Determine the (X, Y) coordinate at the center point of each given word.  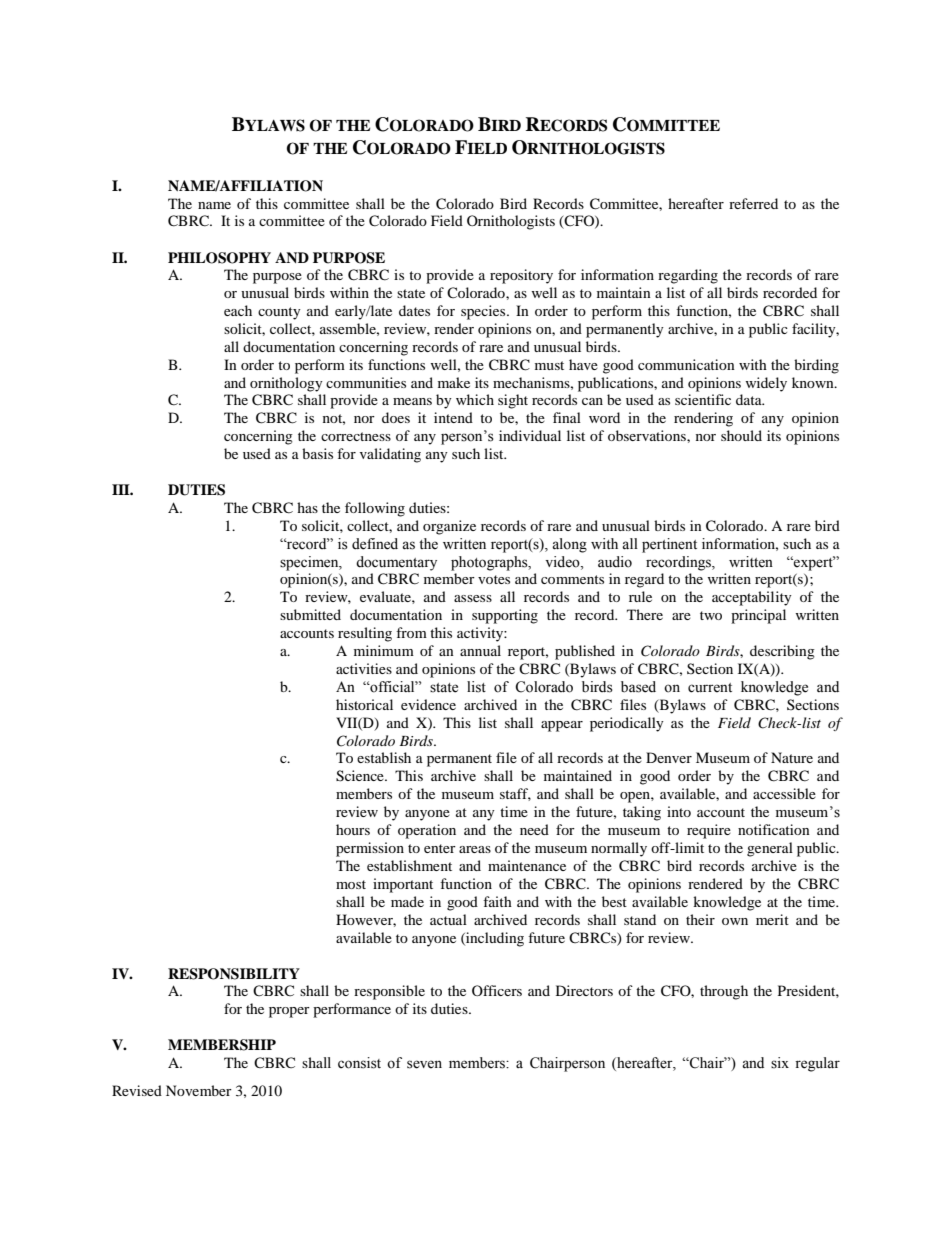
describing (782, 652)
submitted (310, 614)
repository (521, 276)
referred (753, 203)
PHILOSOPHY (219, 258)
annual (480, 650)
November (199, 1090)
